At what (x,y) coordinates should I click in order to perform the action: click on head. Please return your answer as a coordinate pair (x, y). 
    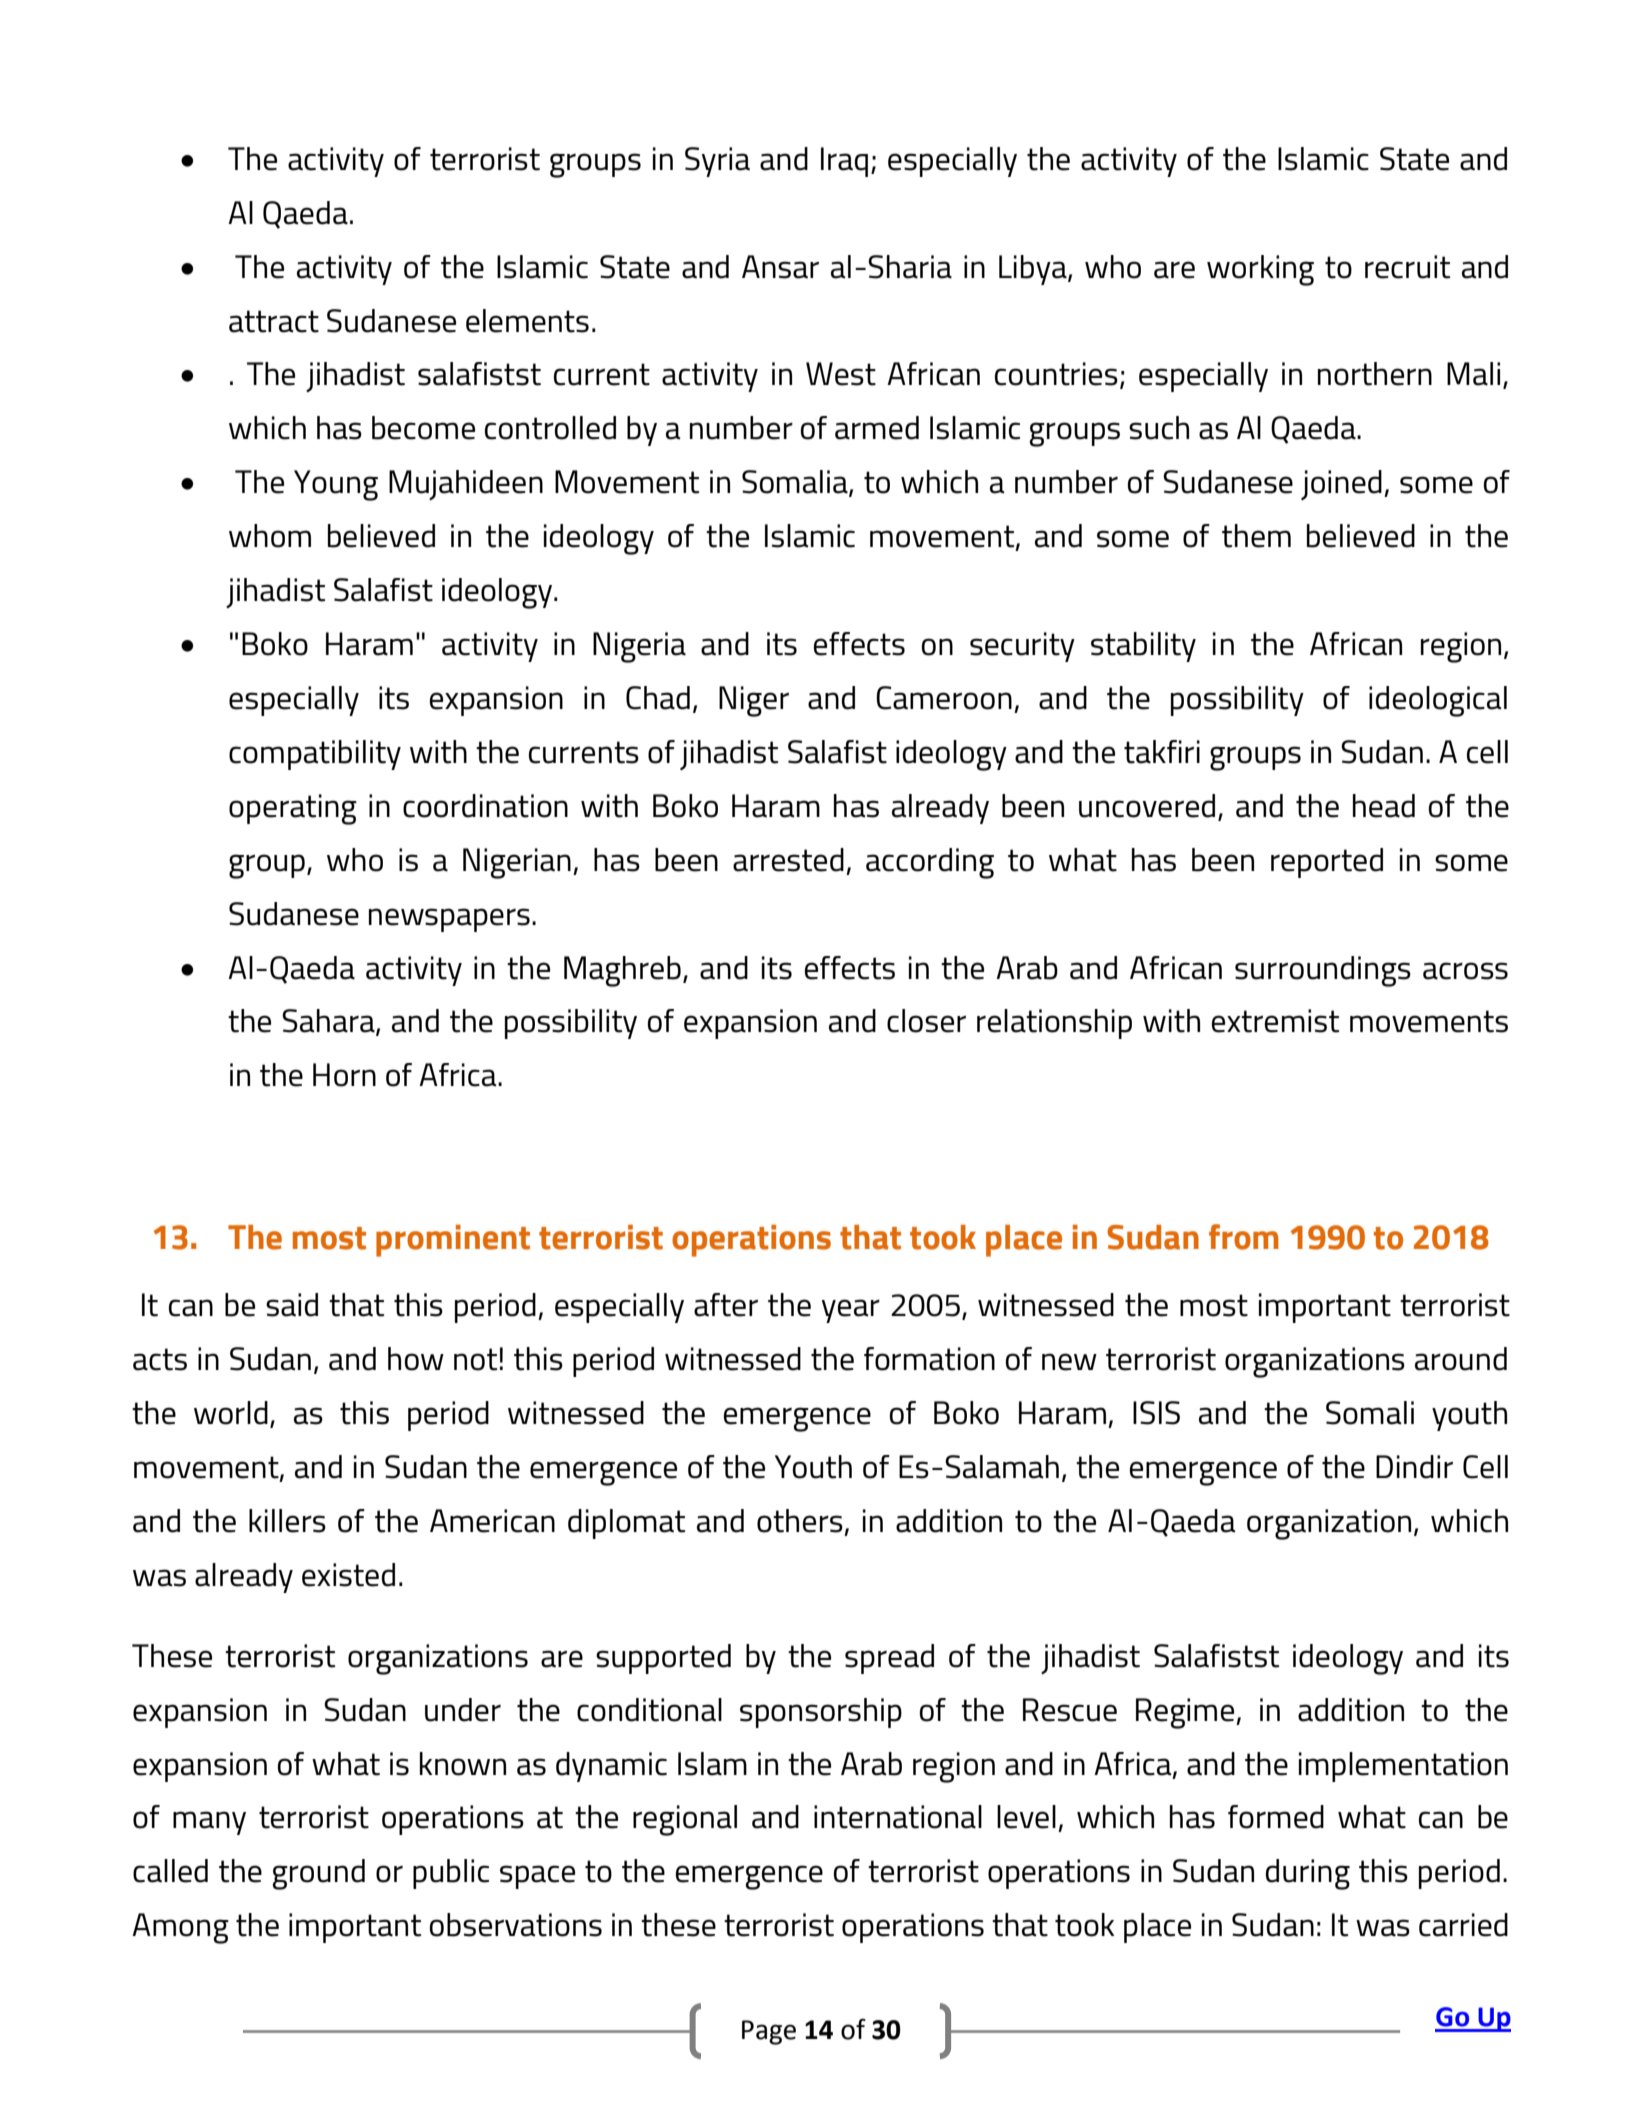
    Looking at the image, I should click on (1384, 806).
